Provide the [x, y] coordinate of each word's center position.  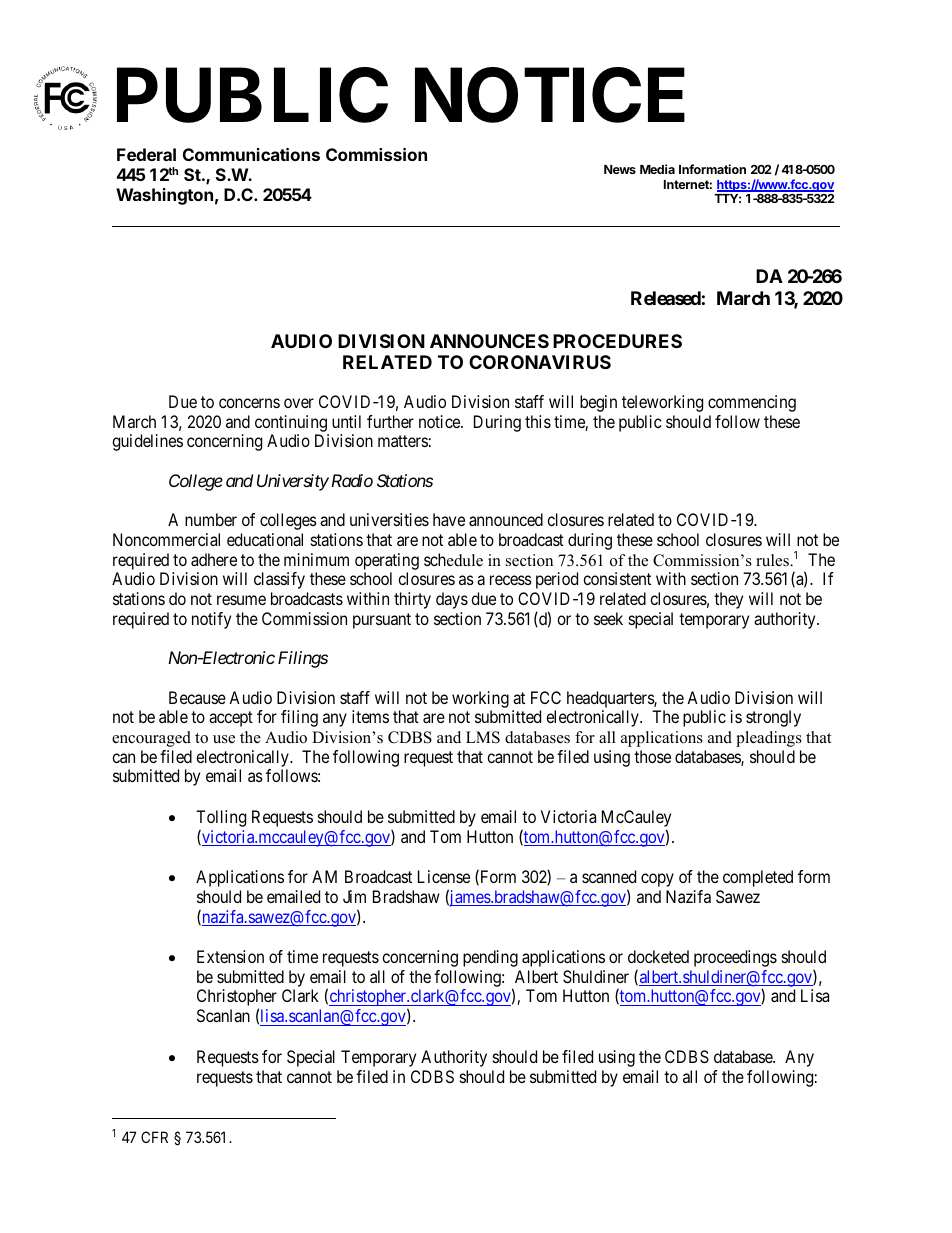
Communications [251, 154]
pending [490, 958]
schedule [453, 560]
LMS [483, 737]
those [652, 756]
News [620, 169]
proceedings [735, 958]
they [728, 600]
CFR [154, 1137]
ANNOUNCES [489, 341]
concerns [249, 403]
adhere [214, 559]
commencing [752, 403]
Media [657, 169]
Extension [230, 956]
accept [231, 719]
